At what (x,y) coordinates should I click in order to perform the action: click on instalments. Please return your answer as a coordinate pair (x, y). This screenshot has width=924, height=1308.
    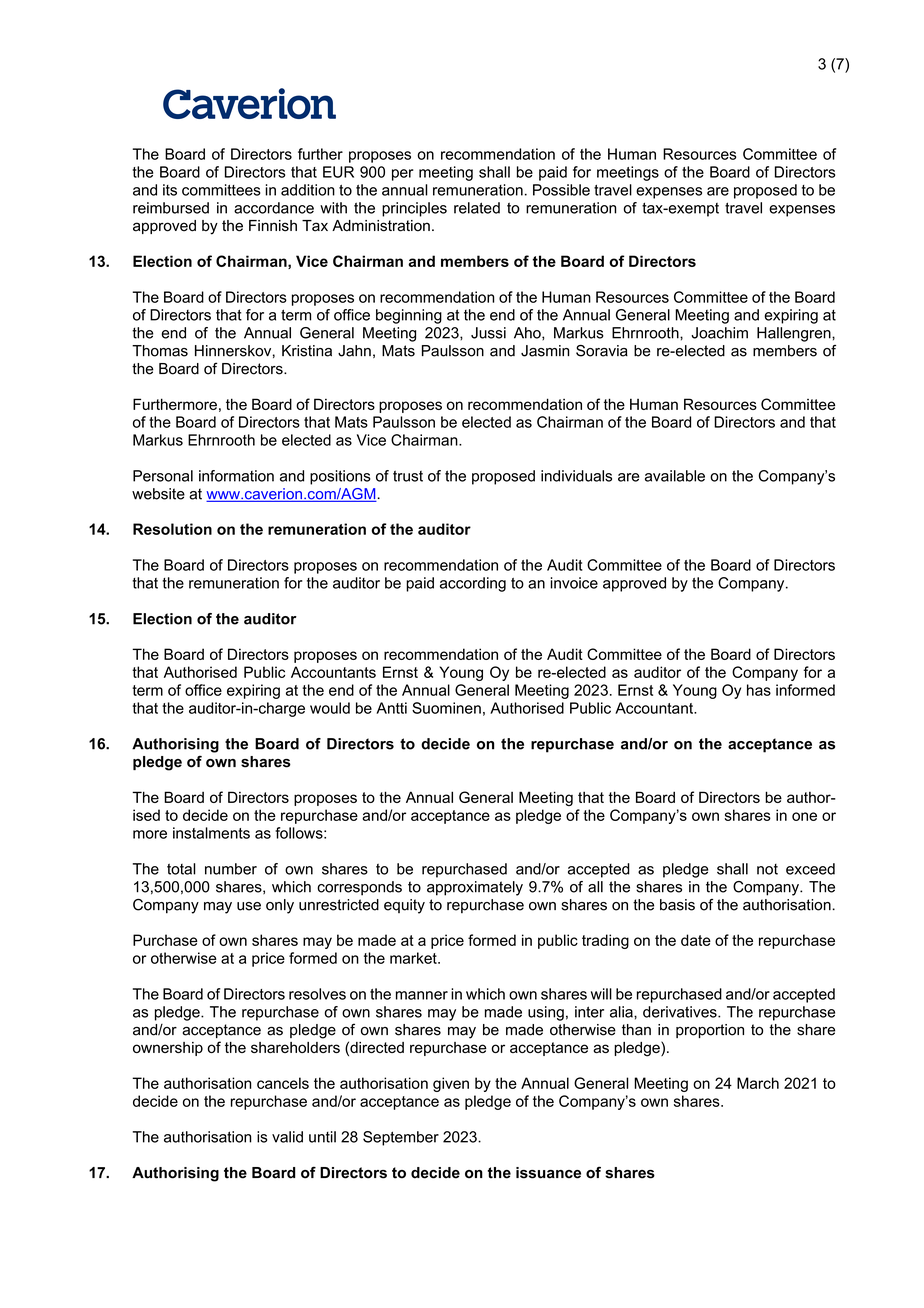
    Looking at the image, I should click on (211, 833).
